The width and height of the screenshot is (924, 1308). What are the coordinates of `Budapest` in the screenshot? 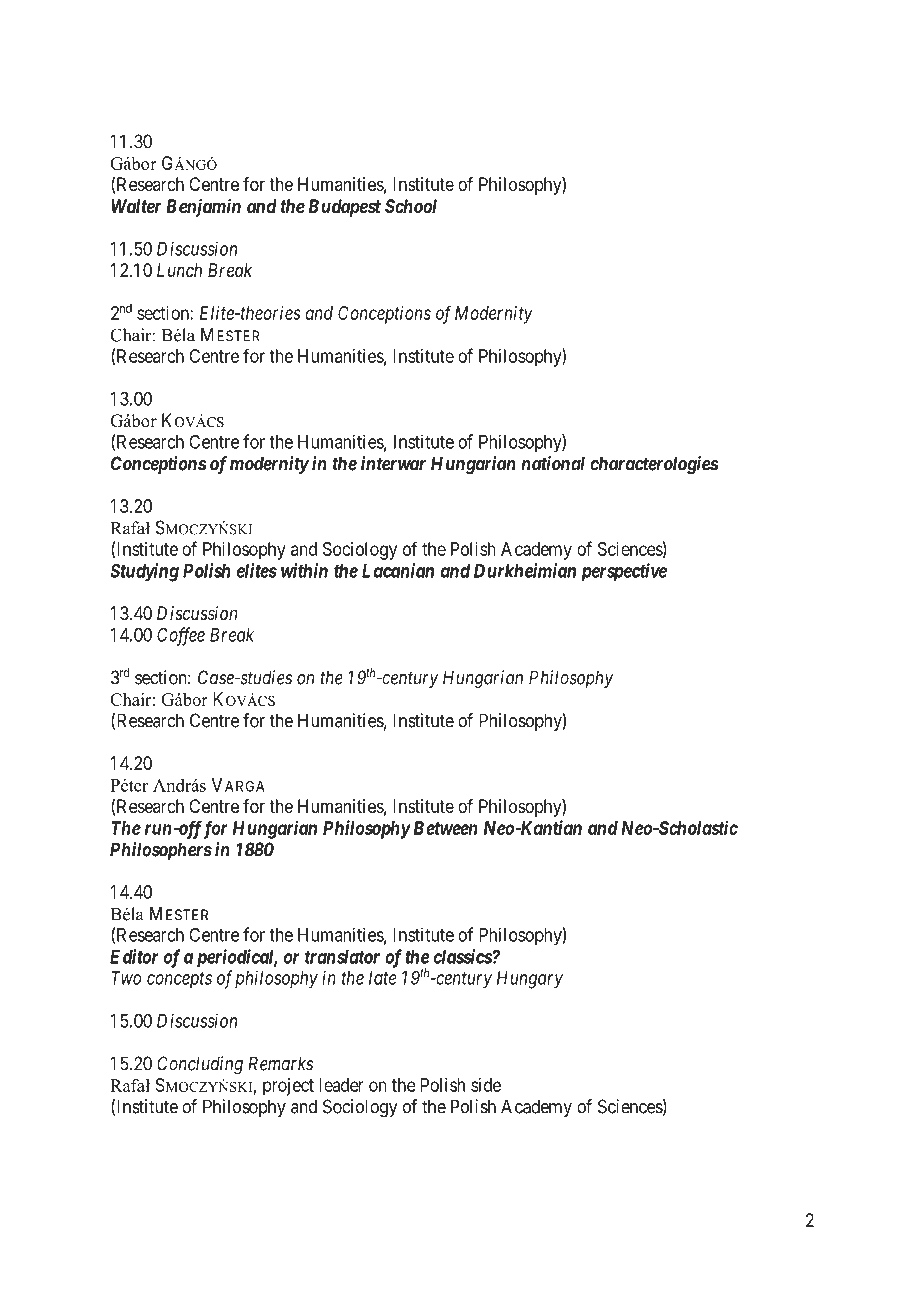 It's located at (345, 208).
